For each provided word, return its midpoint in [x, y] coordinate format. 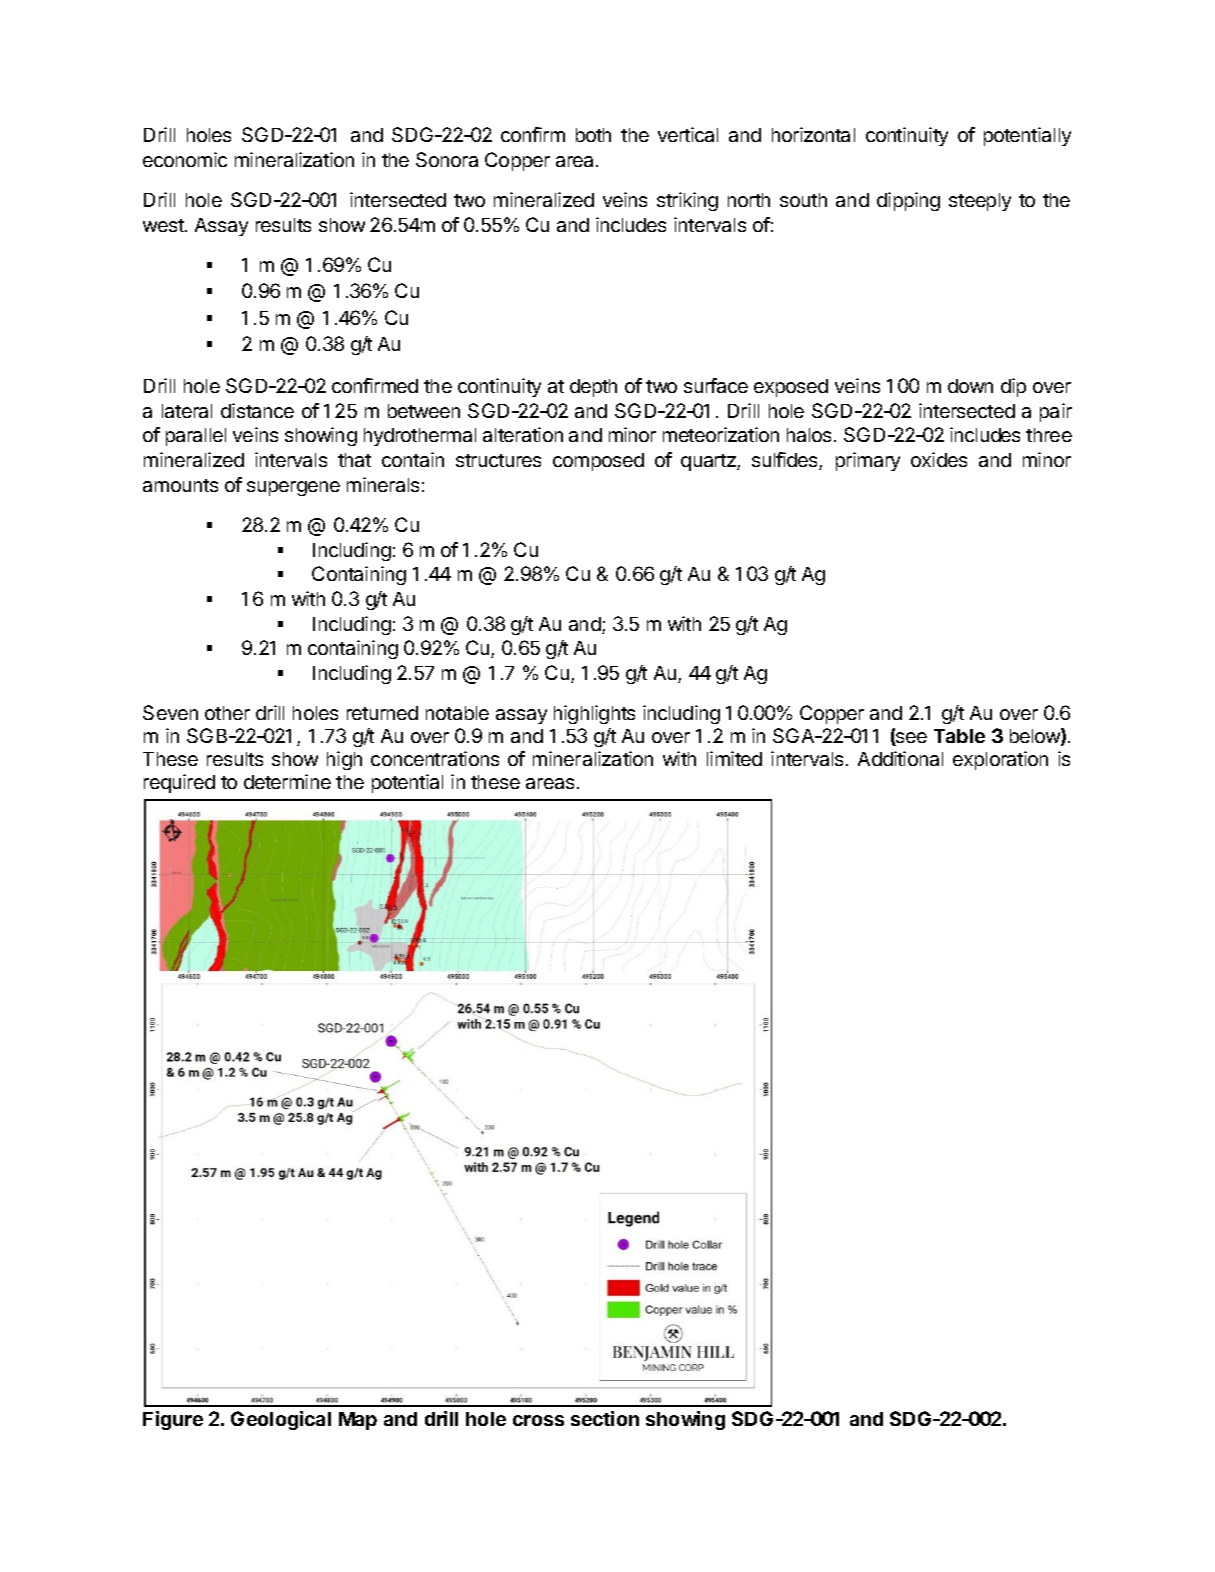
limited [734, 758]
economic [185, 159]
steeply [980, 202]
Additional [900, 758]
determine [287, 781]
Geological [281, 1420]
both [593, 135]
